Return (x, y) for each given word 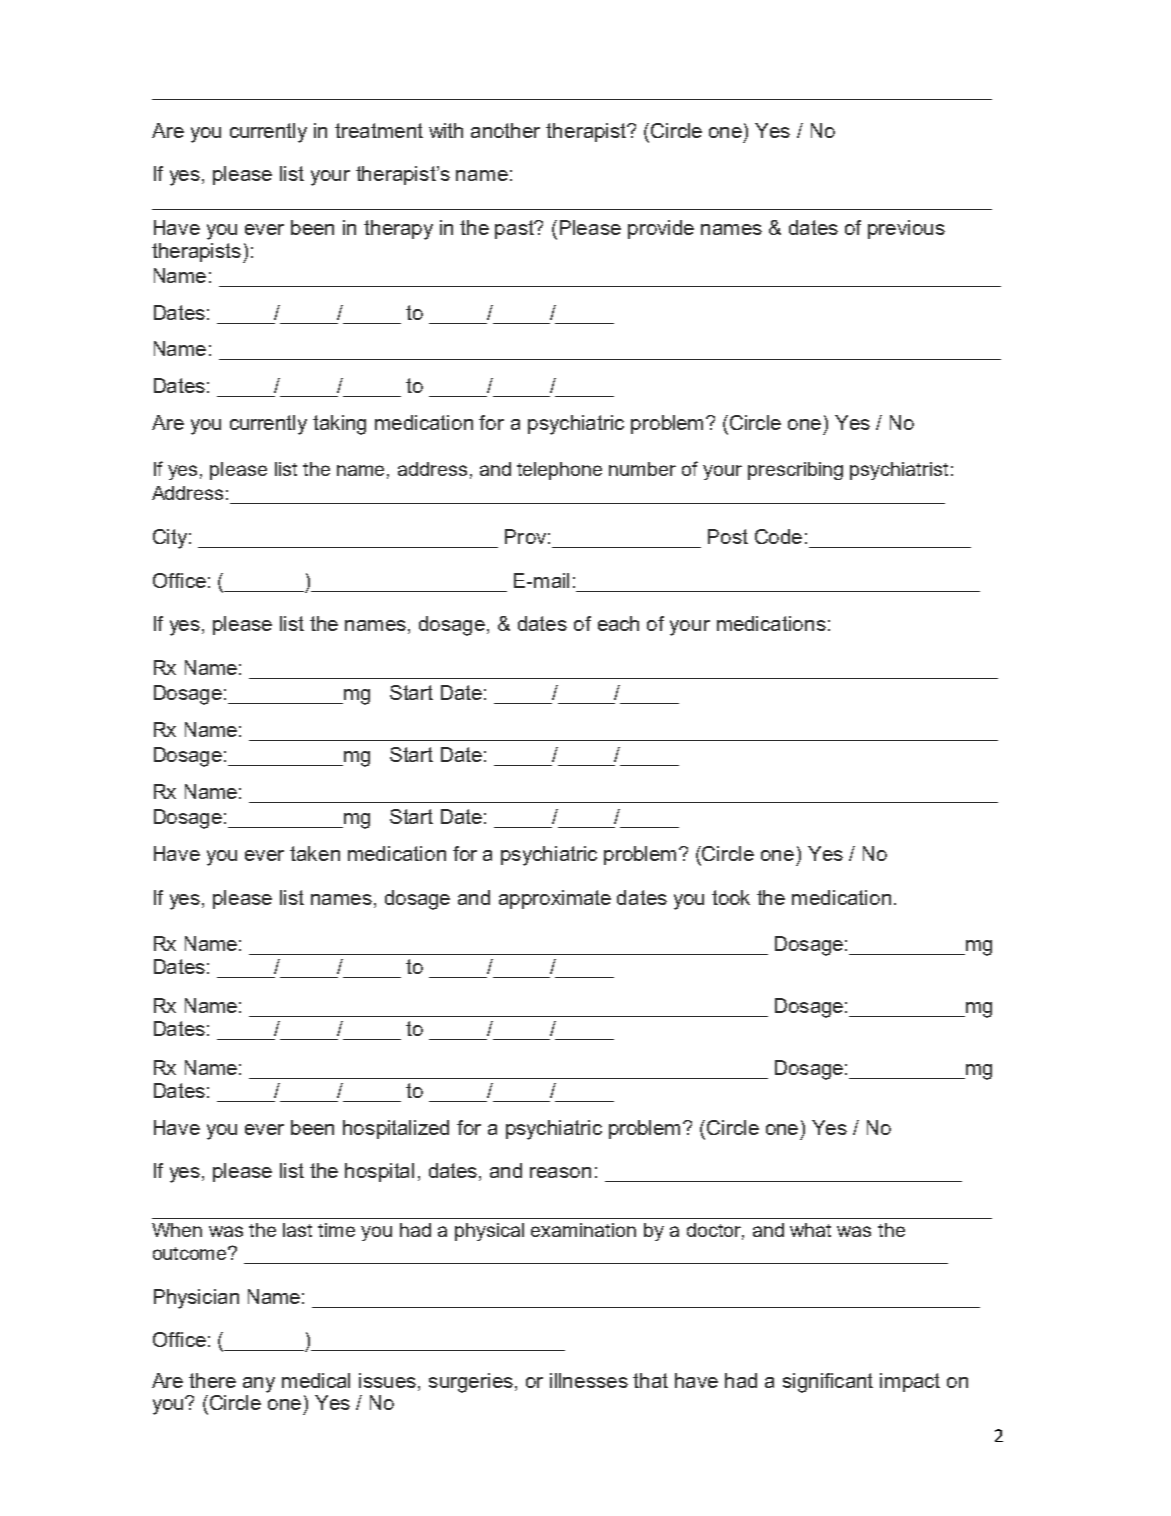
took (731, 897)
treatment (379, 130)
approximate (555, 899)
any (259, 1385)
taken (315, 853)
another (505, 130)
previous (906, 229)
